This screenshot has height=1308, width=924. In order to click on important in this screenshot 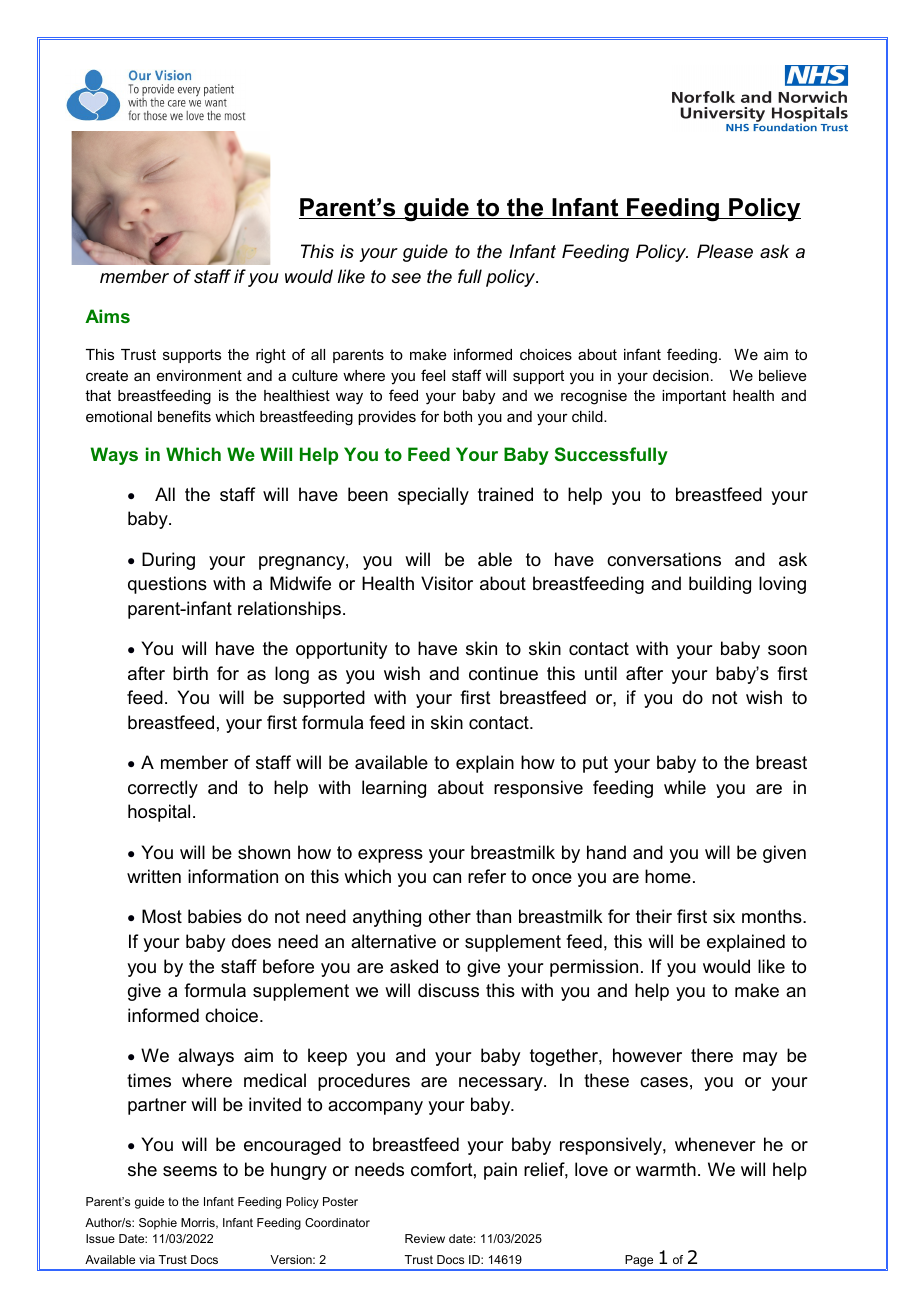, I will do `click(694, 397)`.
